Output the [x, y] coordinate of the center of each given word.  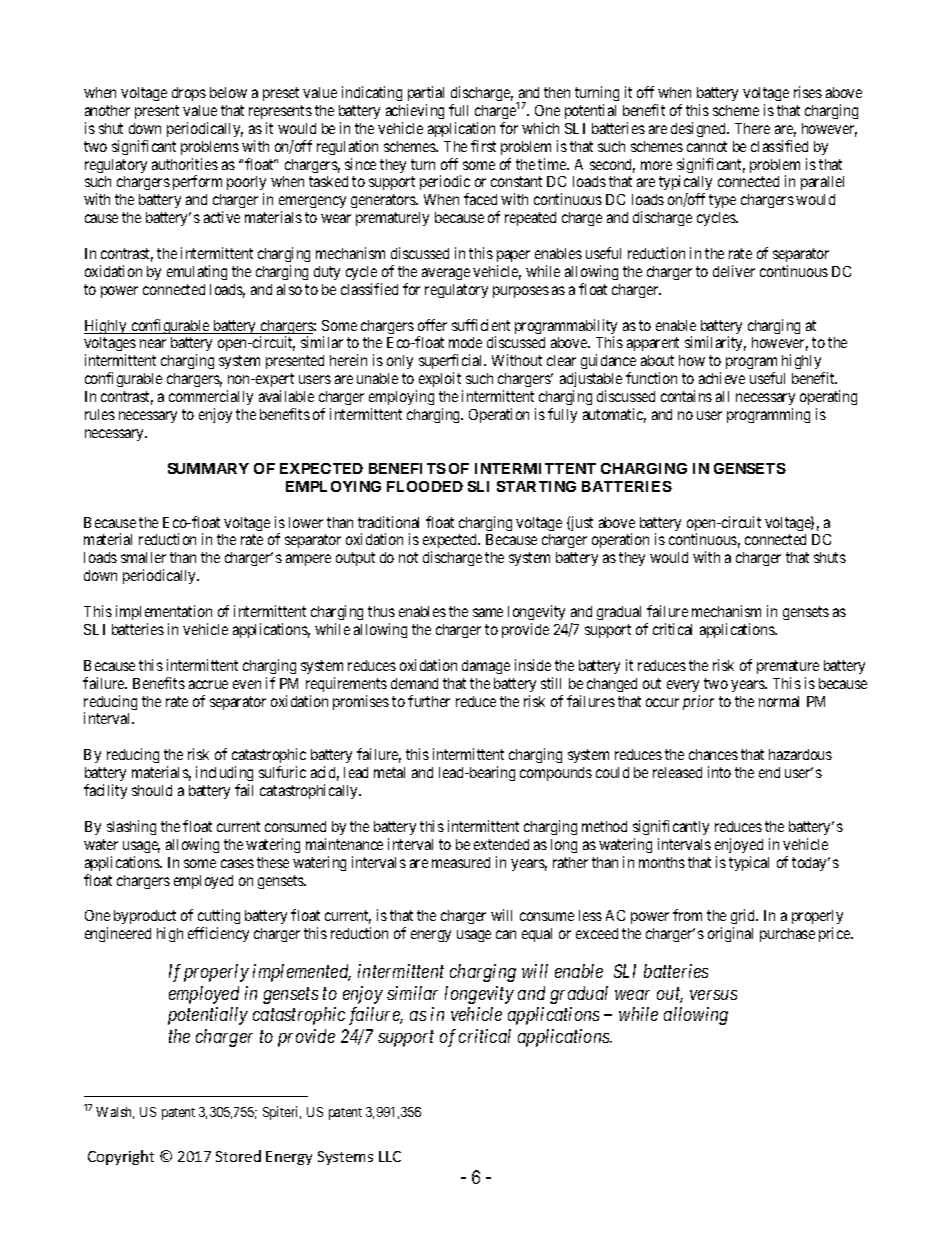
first [483, 146]
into [719, 772]
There [752, 128]
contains [686, 396]
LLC [390, 1156]
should [152, 790]
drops [189, 94]
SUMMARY [208, 468]
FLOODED [425, 486]
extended [501, 844]
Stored [238, 1156]
